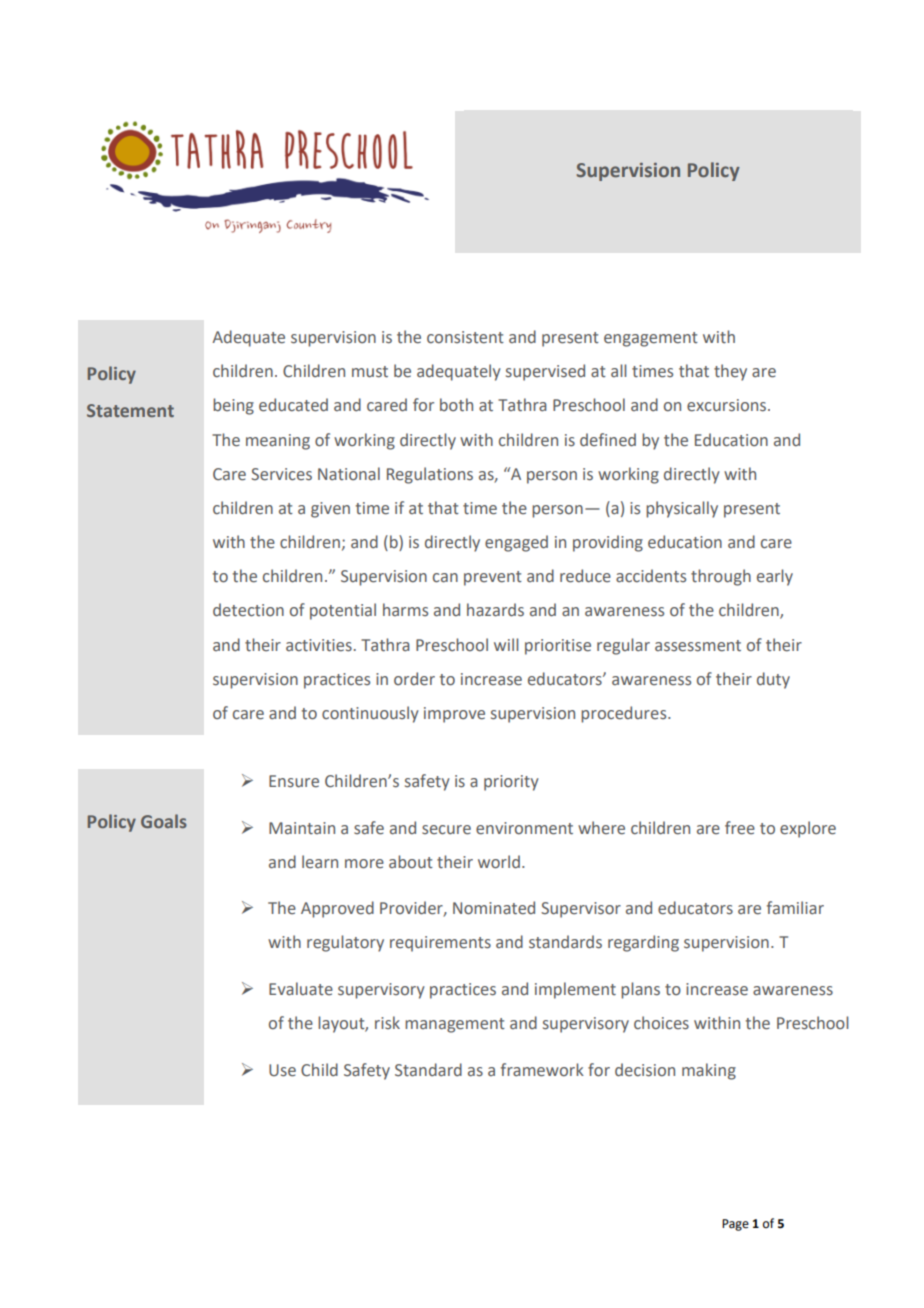  I want to click on Goals, so click(164, 821).
